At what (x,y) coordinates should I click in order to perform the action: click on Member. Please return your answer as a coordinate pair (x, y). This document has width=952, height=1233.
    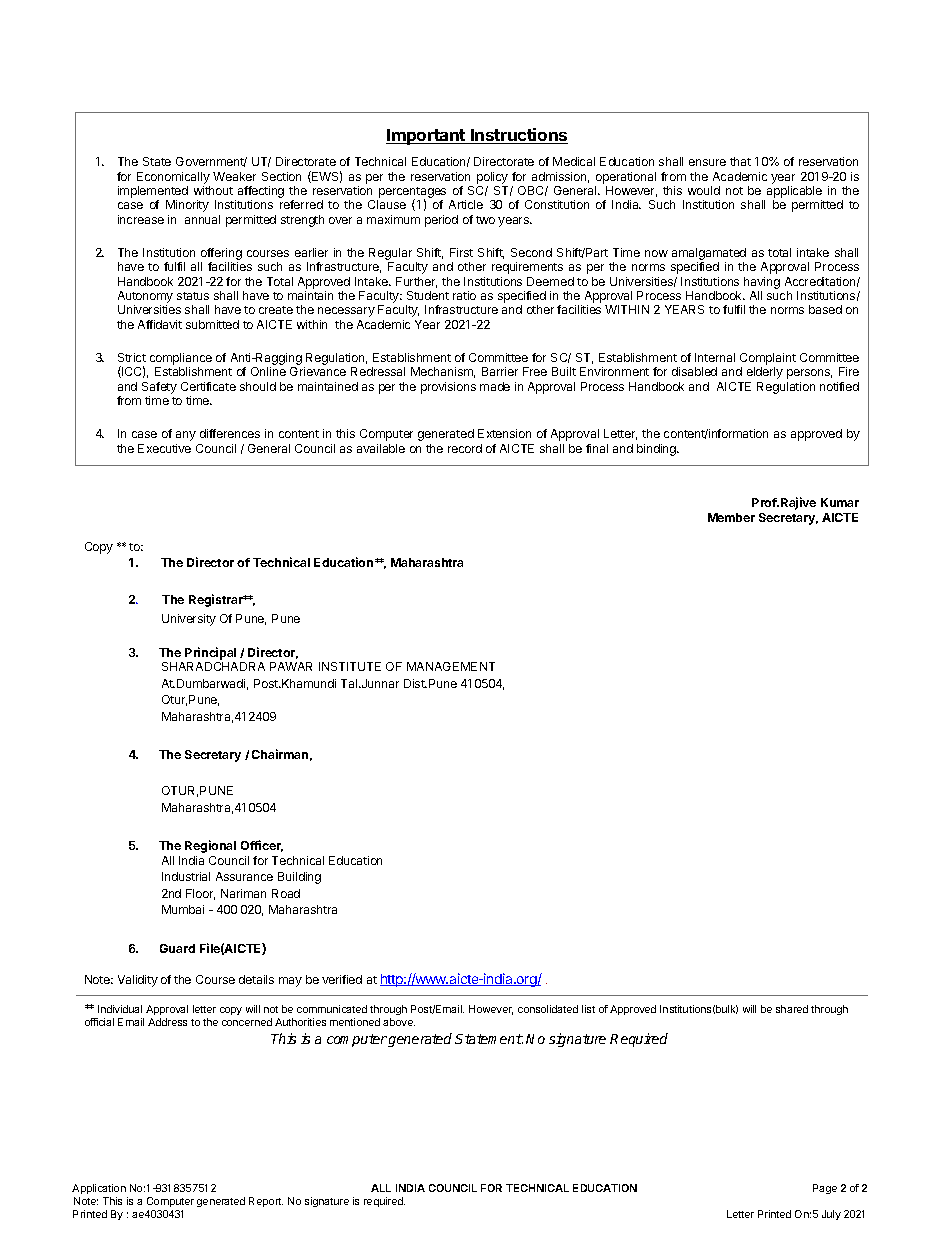
    Looking at the image, I should click on (731, 517).
